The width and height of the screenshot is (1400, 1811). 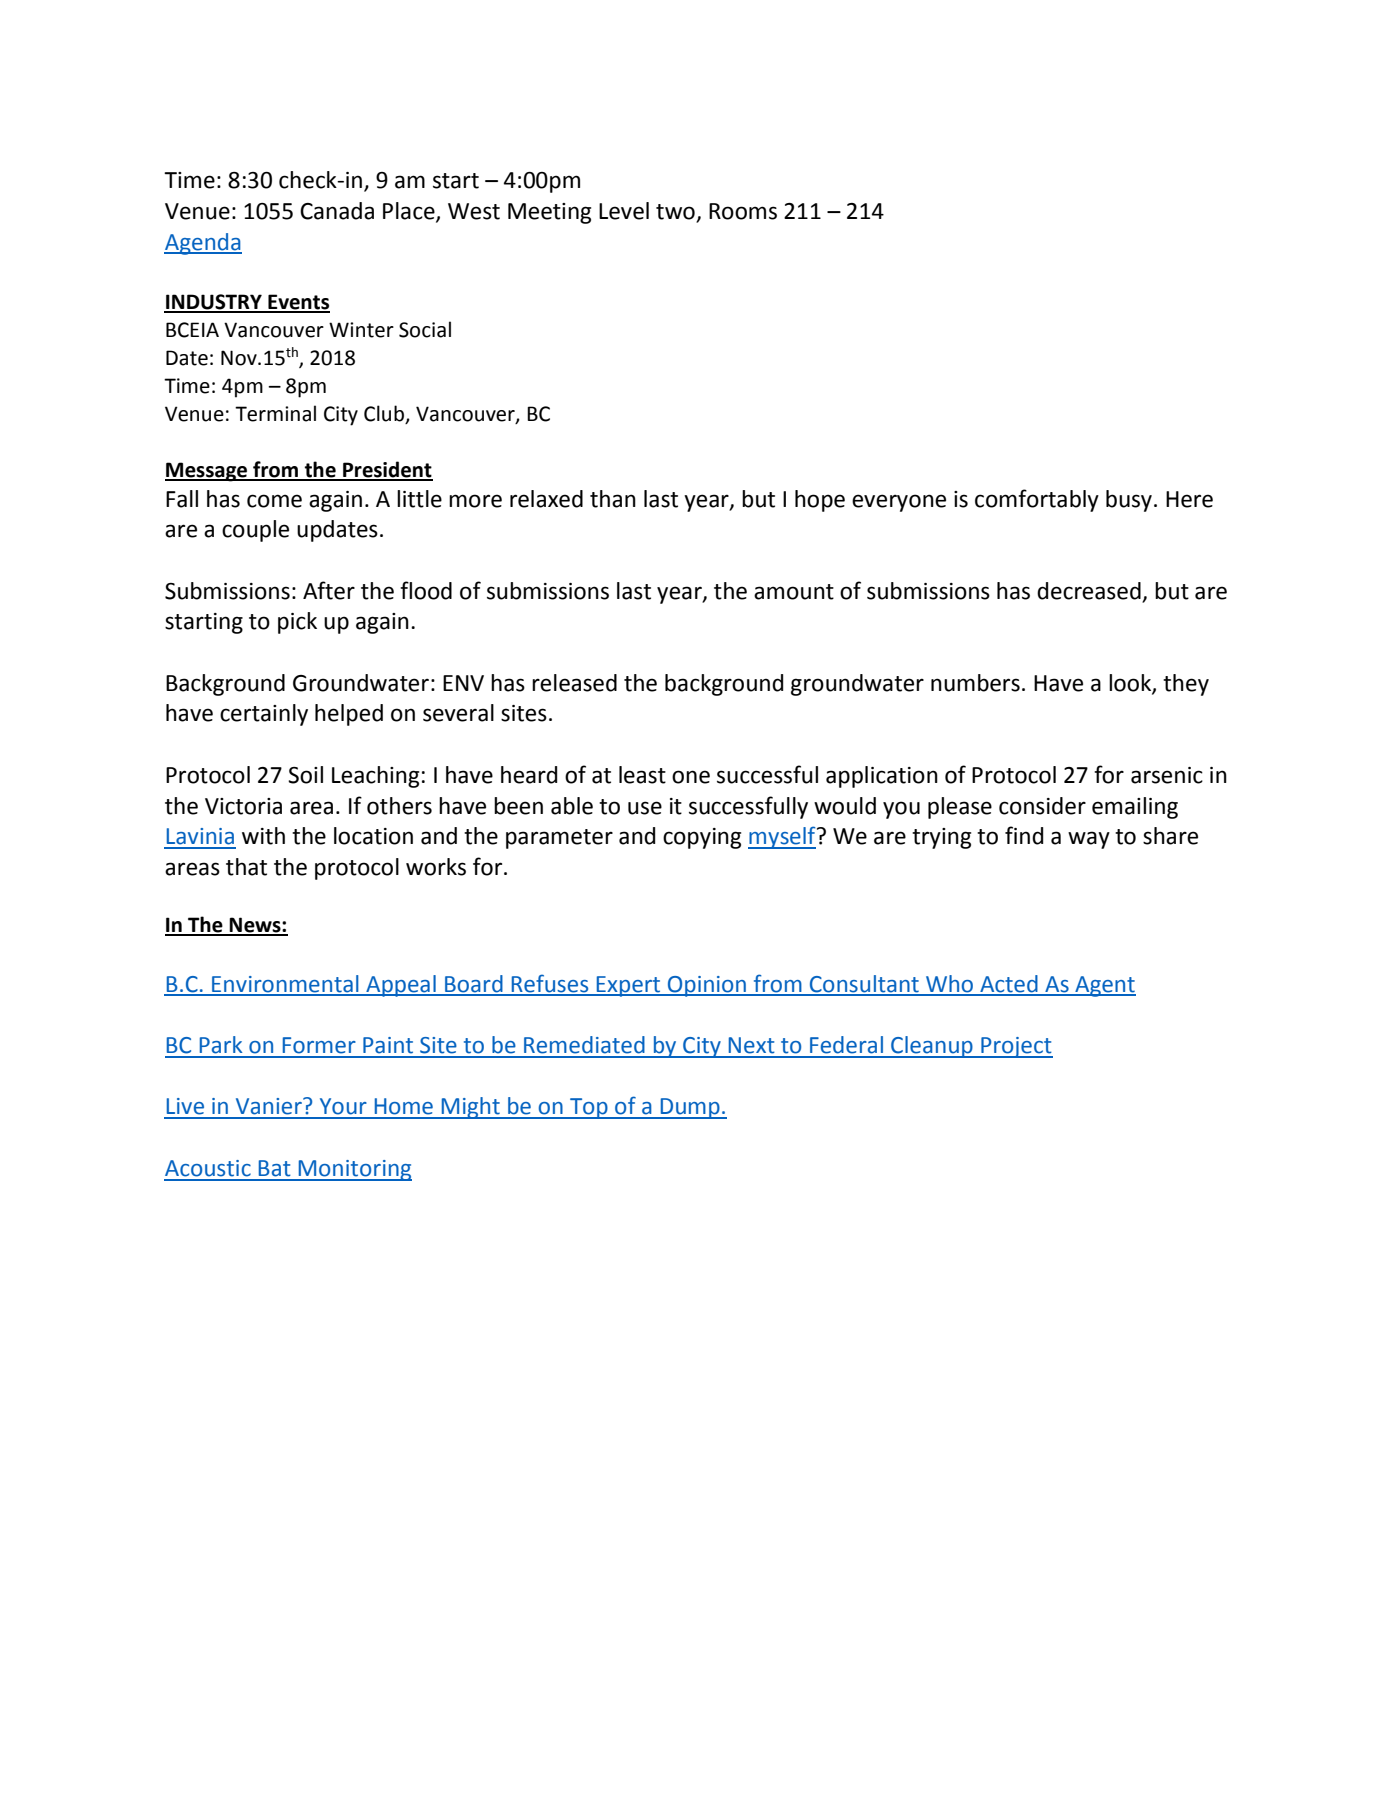 What do you see at coordinates (743, 211) in the screenshot?
I see `Rooms` at bounding box center [743, 211].
